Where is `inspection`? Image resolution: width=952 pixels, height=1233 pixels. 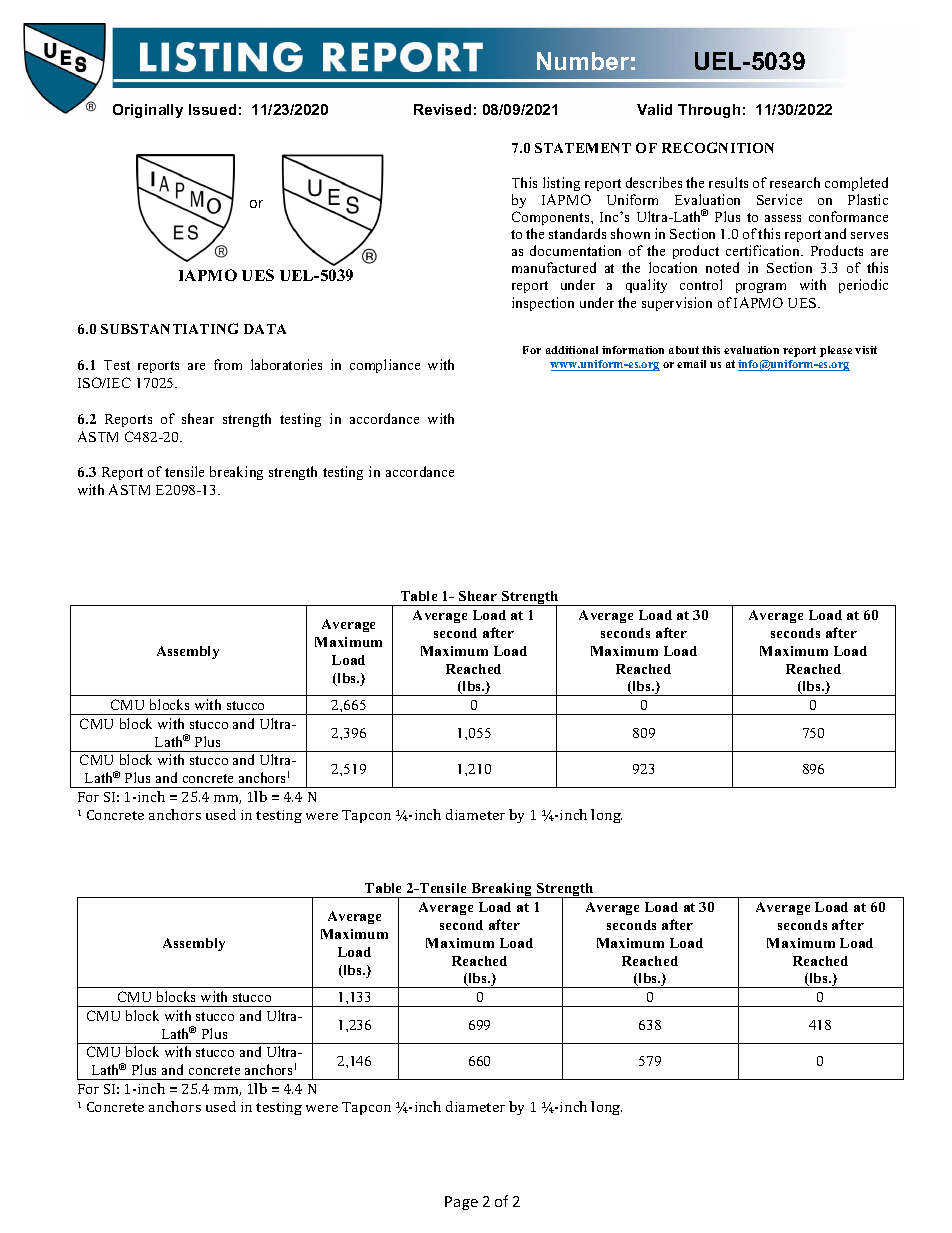 inspection is located at coordinates (543, 304).
